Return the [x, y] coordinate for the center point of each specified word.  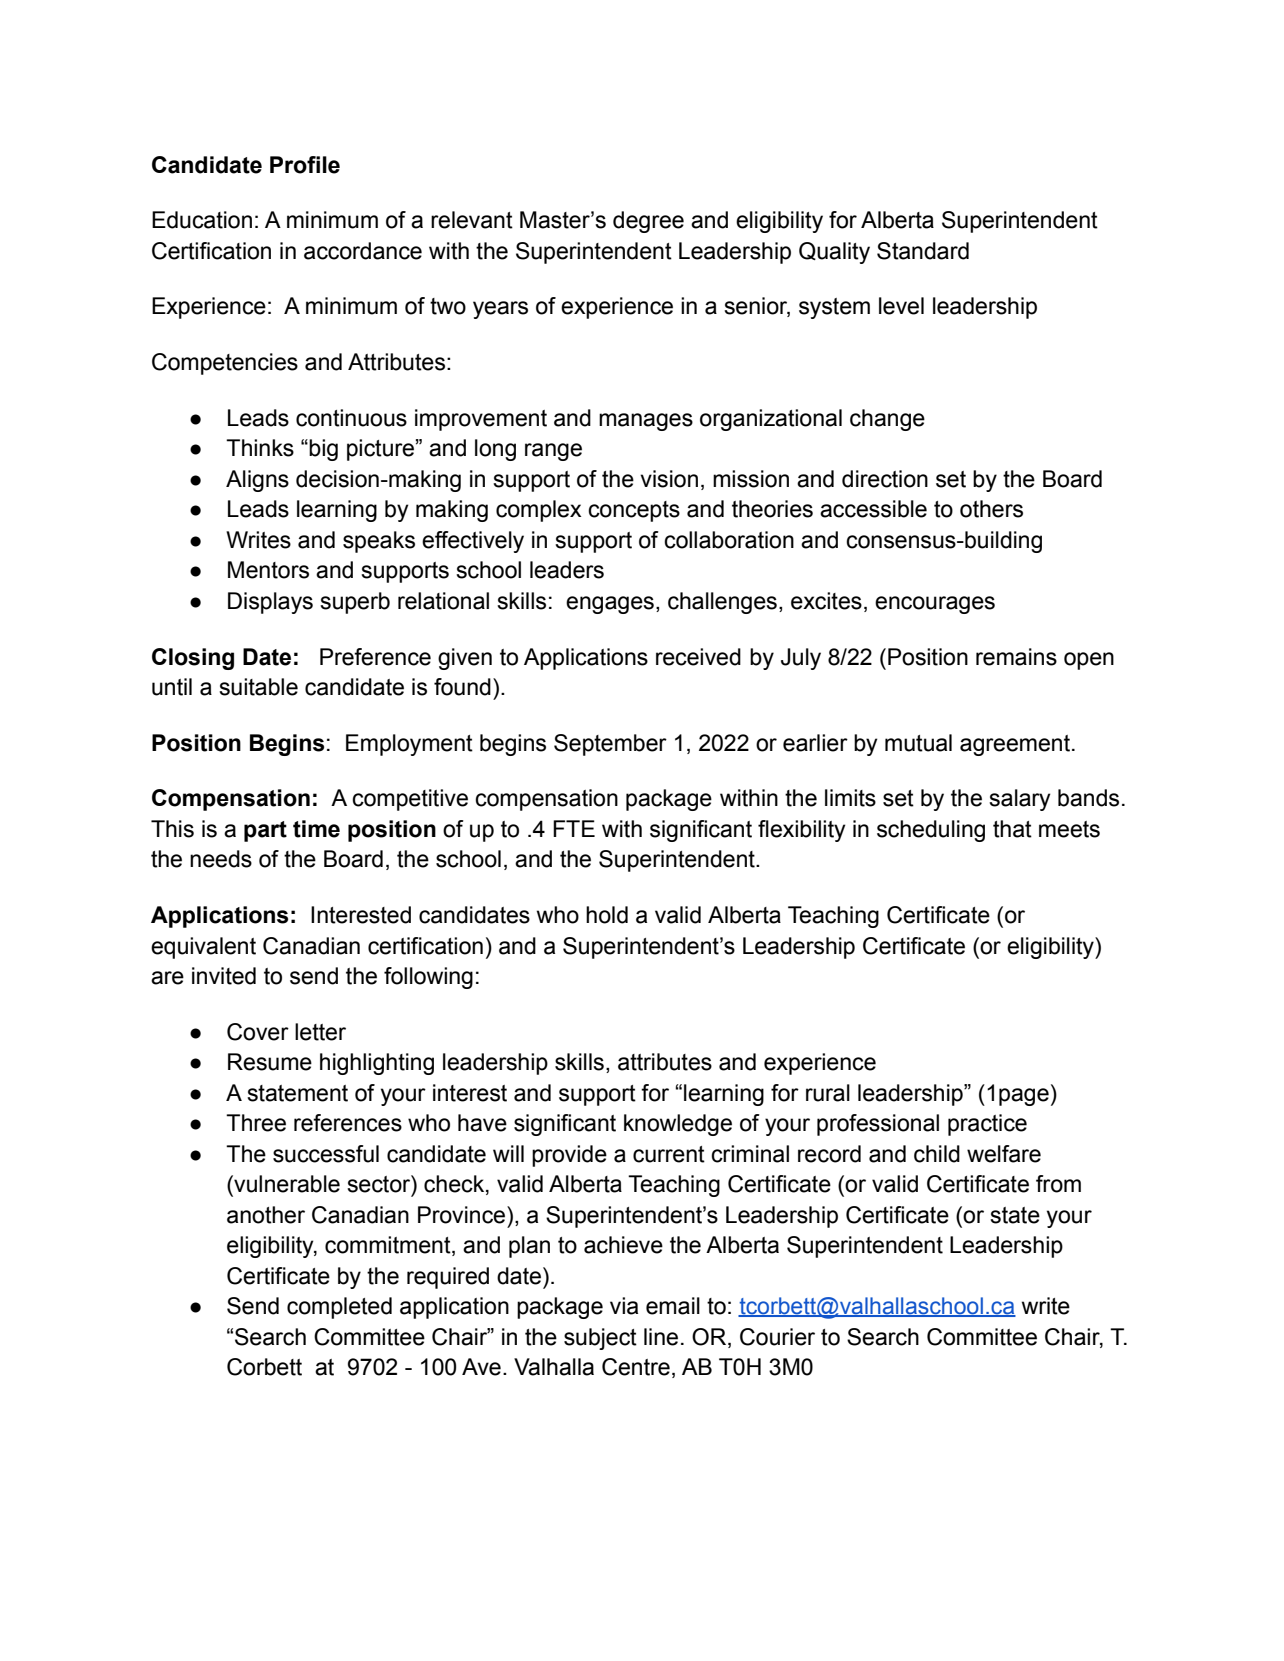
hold [607, 915]
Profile [305, 165]
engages [610, 605]
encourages [935, 605]
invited [224, 976]
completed [339, 1308]
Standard [923, 251]
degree [648, 222]
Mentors [268, 570]
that [1012, 829]
